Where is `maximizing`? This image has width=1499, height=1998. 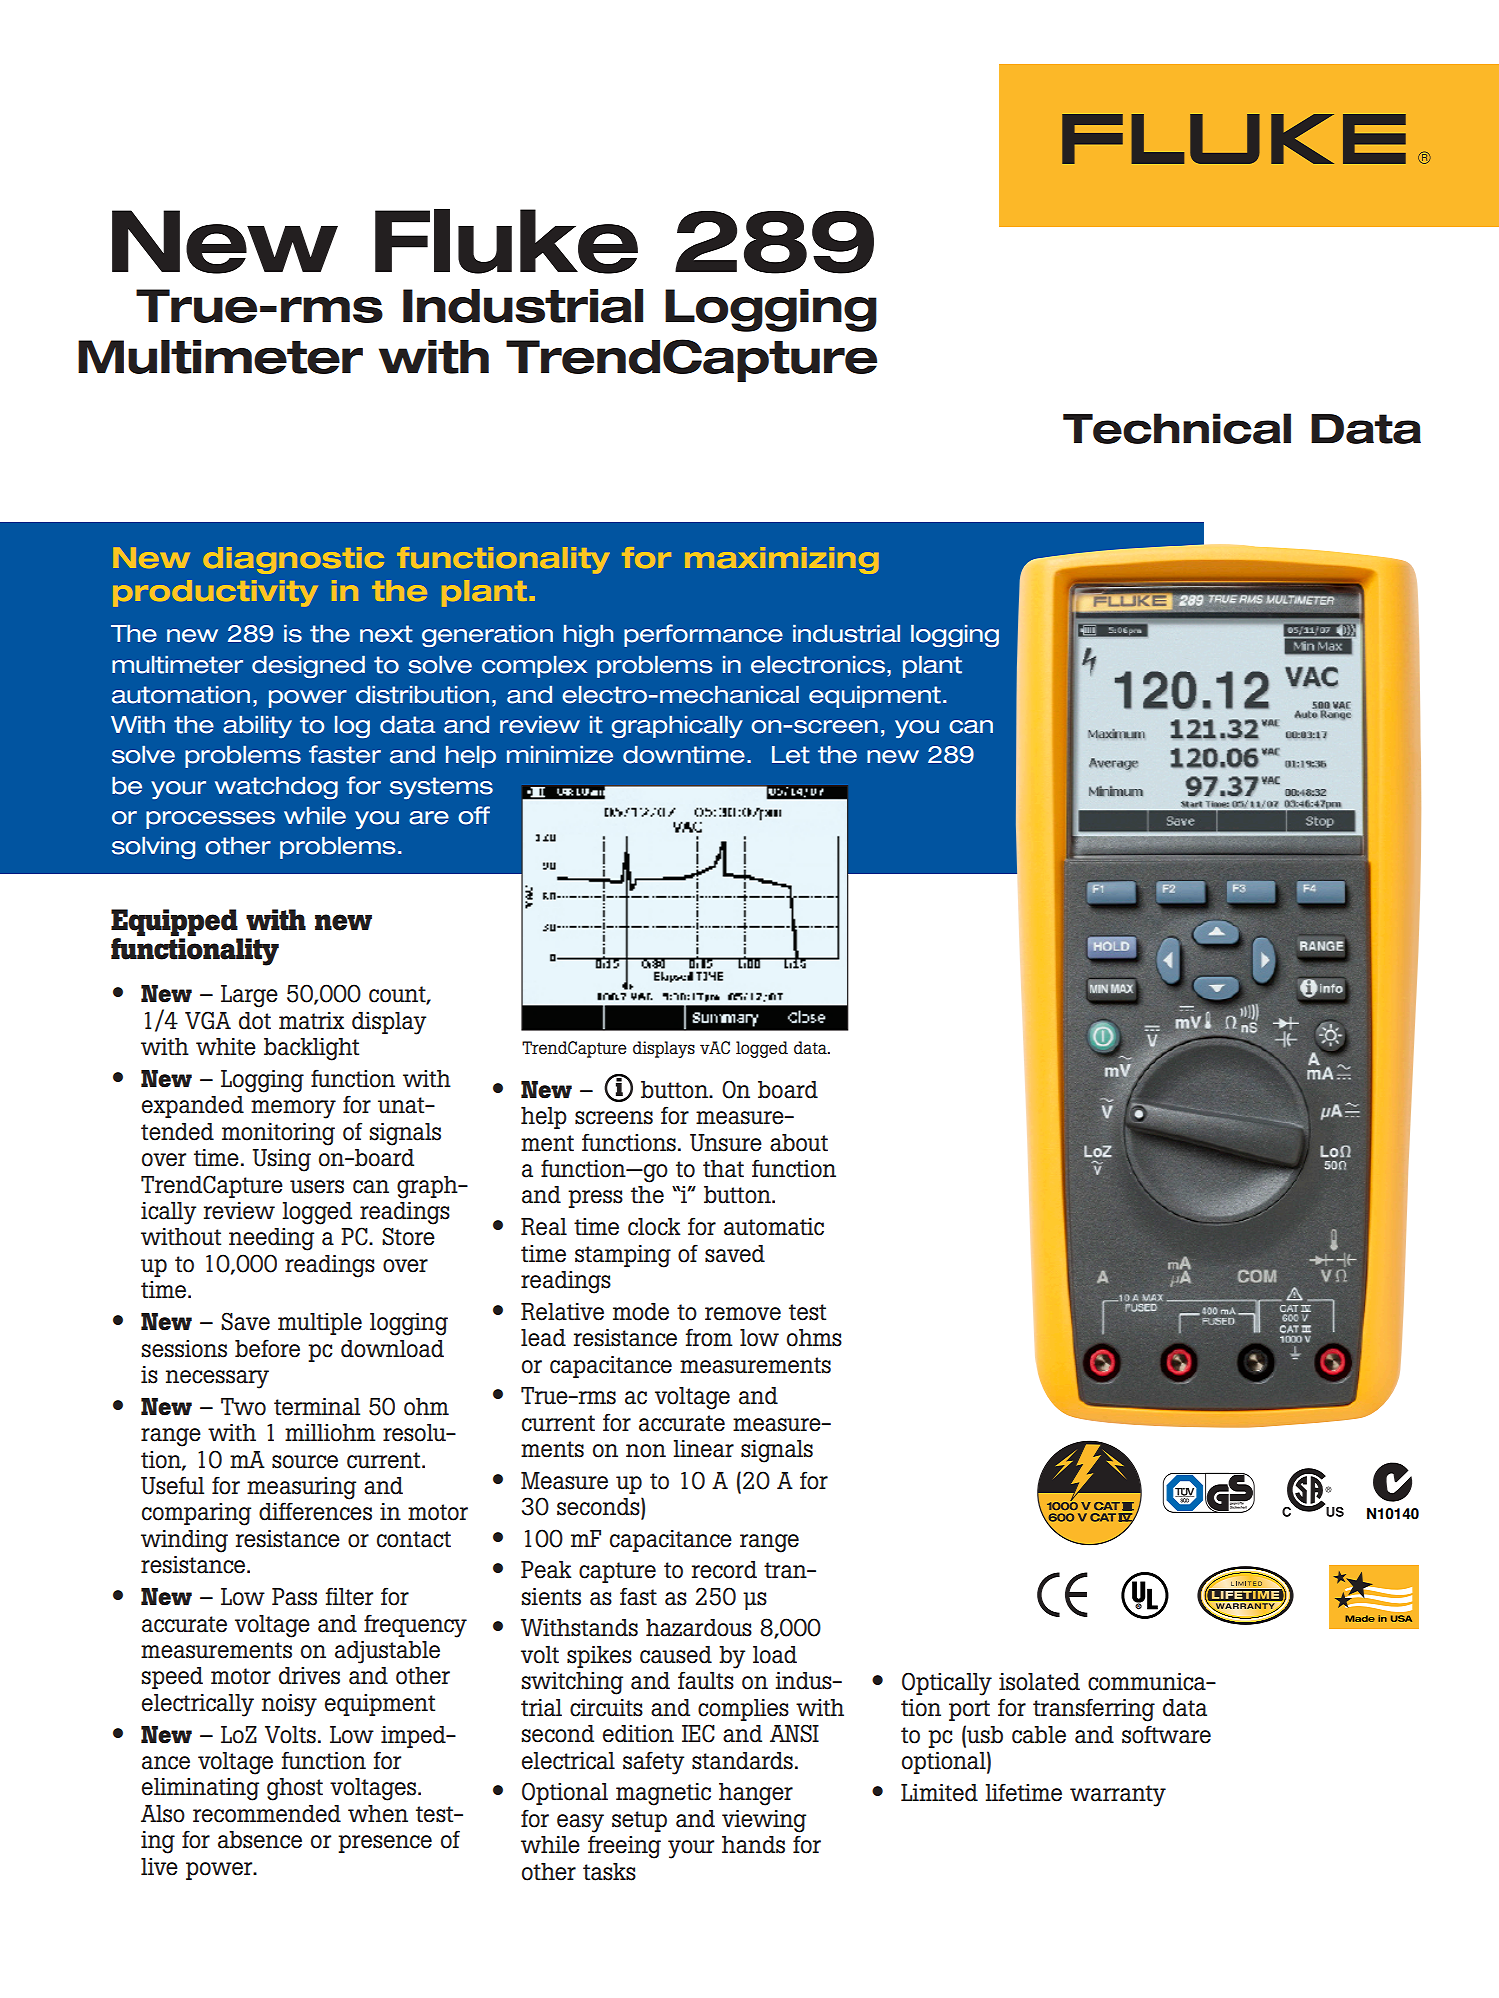 maximizing is located at coordinates (782, 560).
